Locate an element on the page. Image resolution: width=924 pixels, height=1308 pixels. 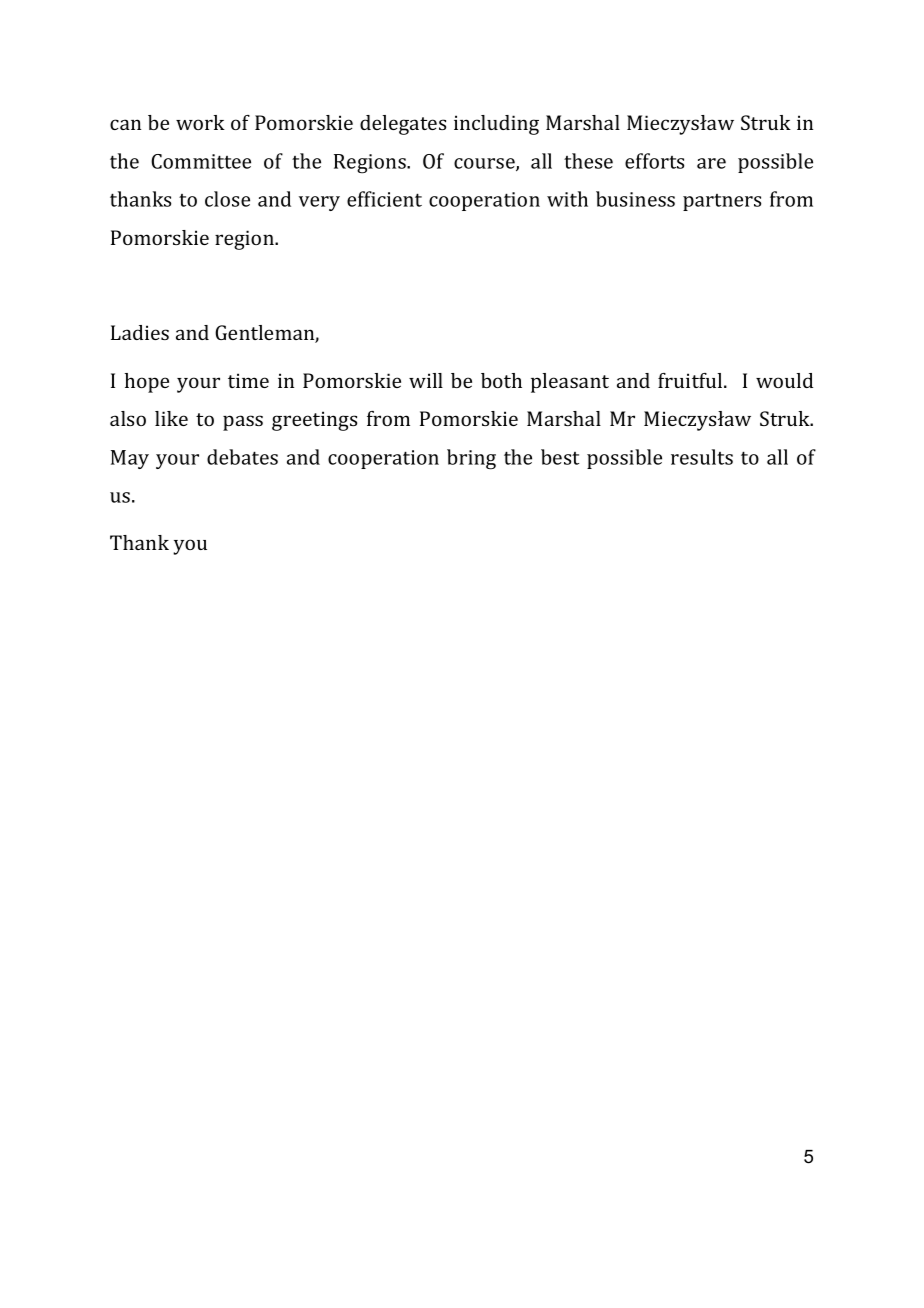
will is located at coordinates (426, 380).
